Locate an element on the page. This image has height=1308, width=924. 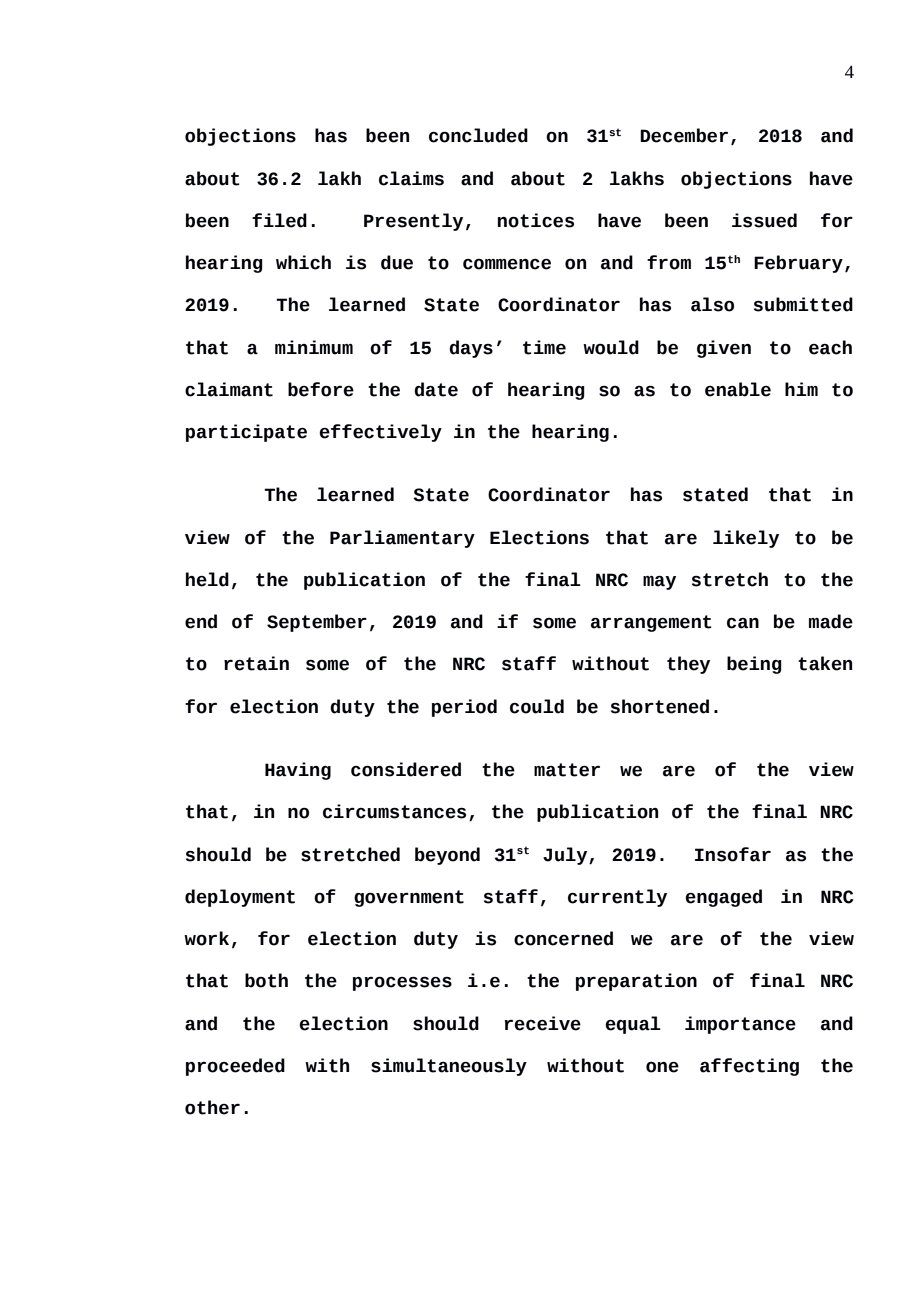
Having is located at coordinates (298, 771).
